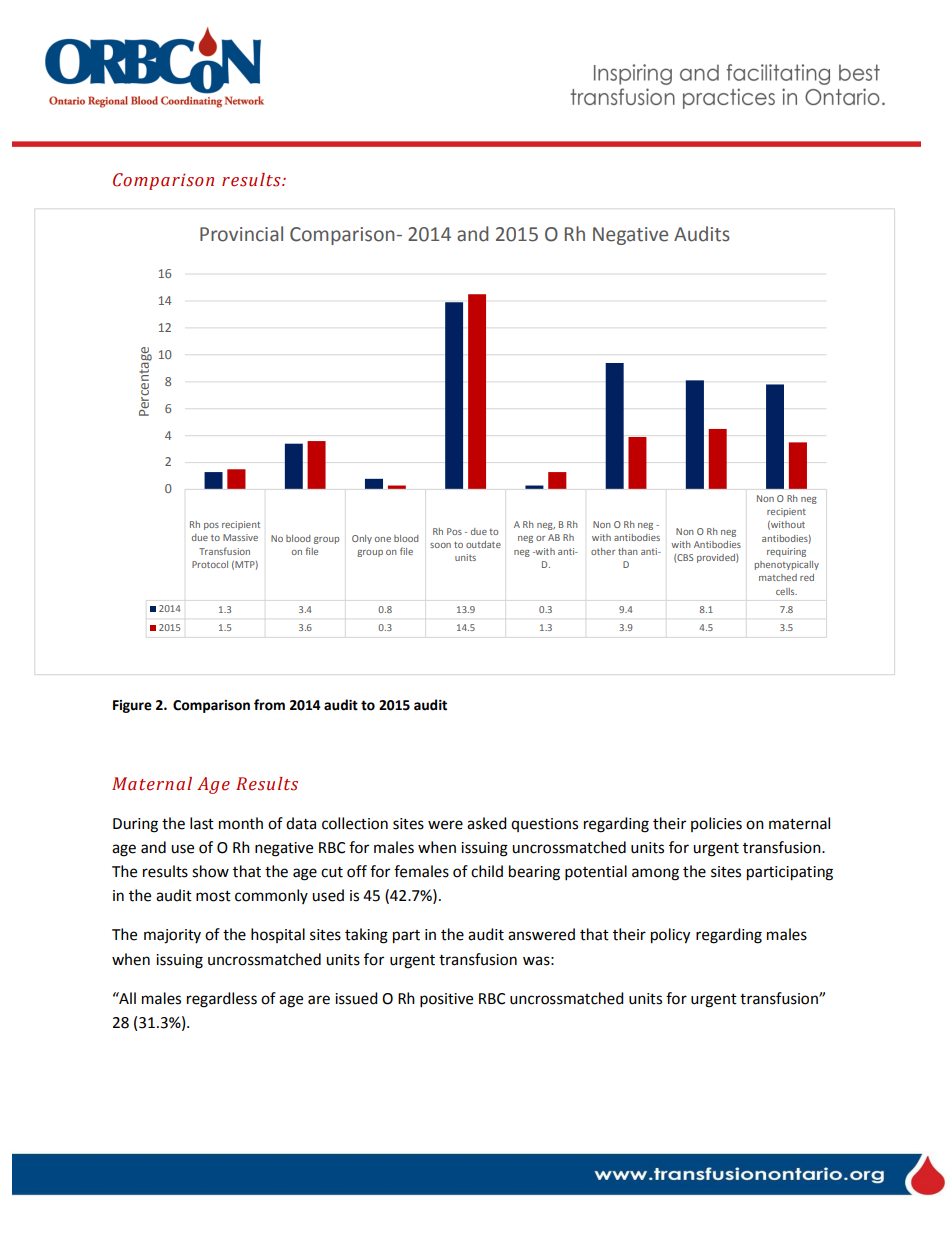 The height and width of the screenshot is (1233, 952). I want to click on Provincial, so click(241, 234).
